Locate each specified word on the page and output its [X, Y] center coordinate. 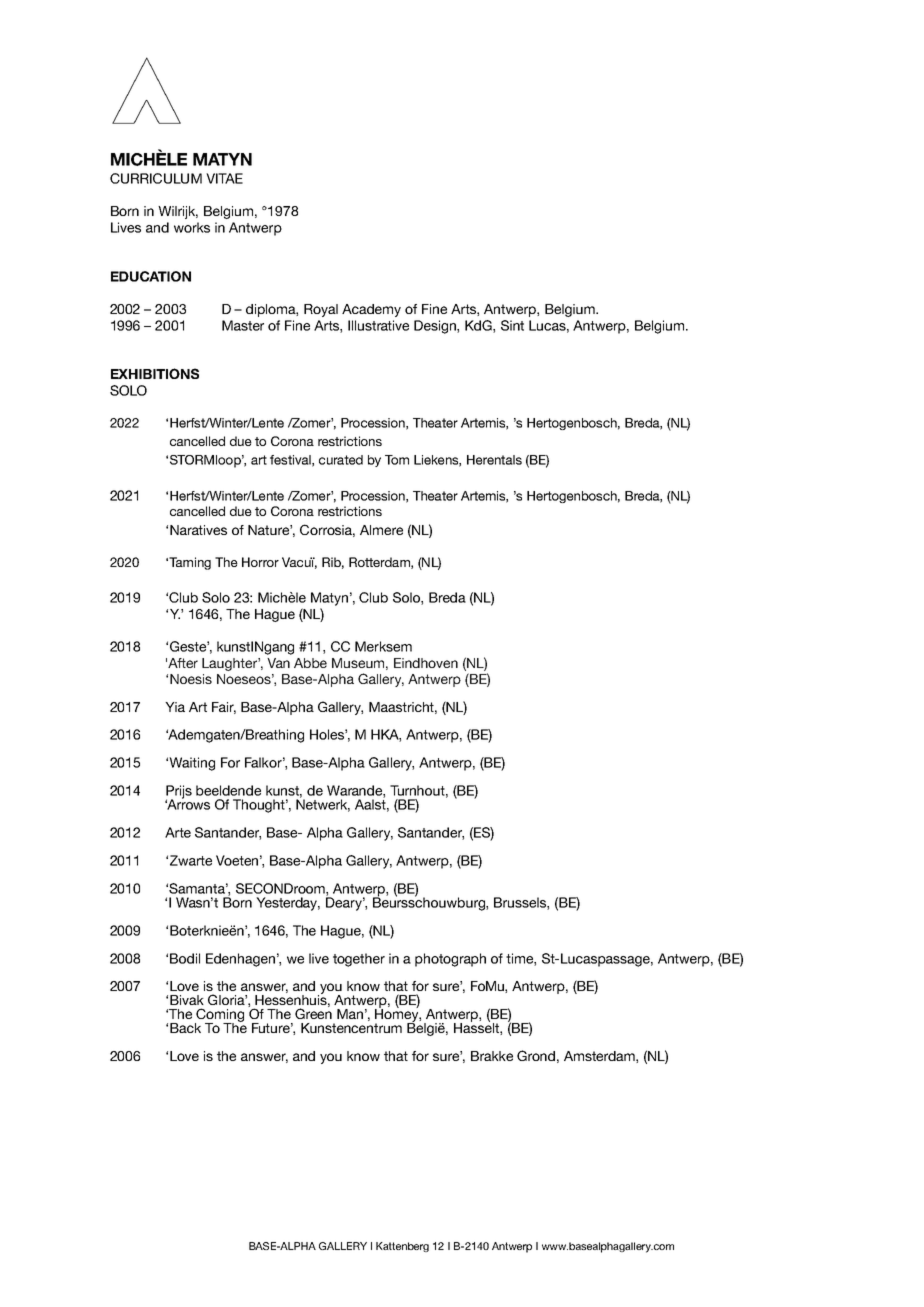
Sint [512, 325]
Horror [260, 562]
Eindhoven [426, 663]
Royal [321, 310]
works [192, 227]
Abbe [310, 663]
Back [185, 1028]
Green [313, 1012]
